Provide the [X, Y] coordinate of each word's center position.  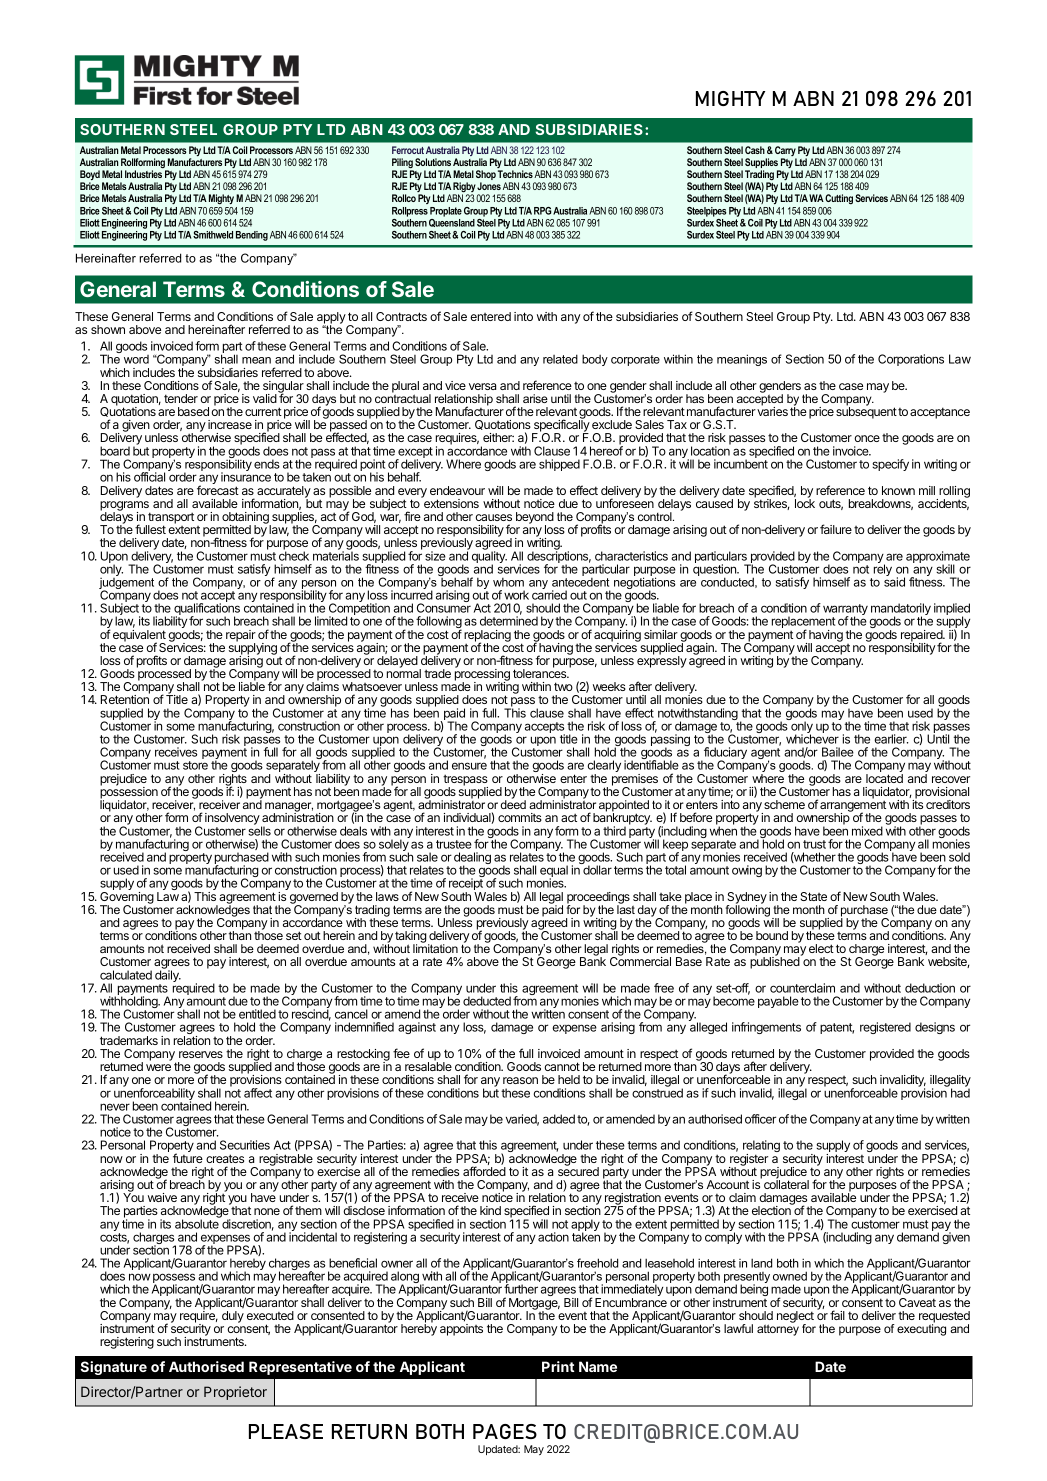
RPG [543, 211]
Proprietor [235, 1393]
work [516, 595]
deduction [930, 988]
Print [558, 1366]
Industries [143, 174]
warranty [845, 611]
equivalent [139, 637]
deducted [487, 1001]
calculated [126, 975]
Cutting [839, 199]
